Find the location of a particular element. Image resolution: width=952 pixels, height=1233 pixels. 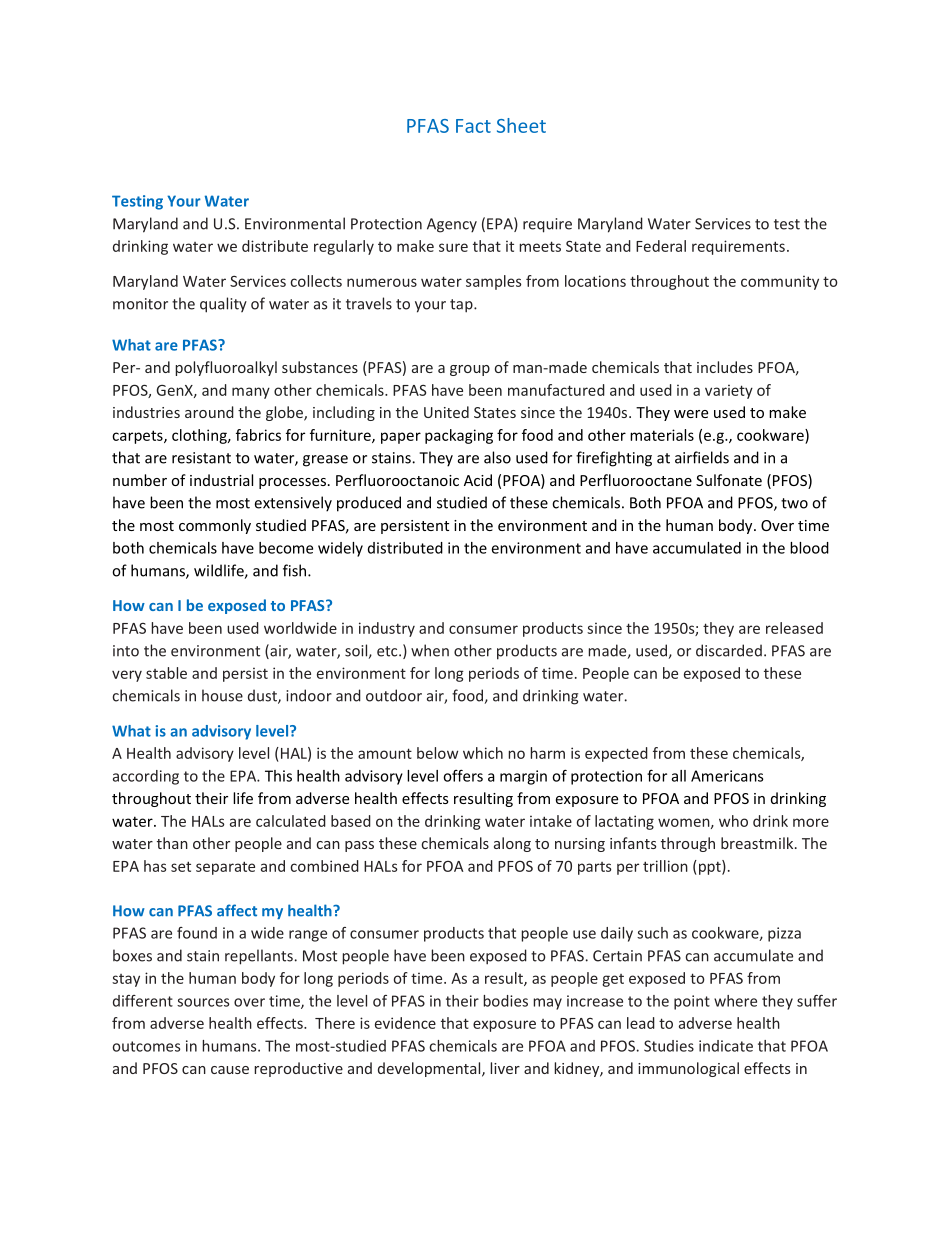

Sheet is located at coordinates (521, 125).
